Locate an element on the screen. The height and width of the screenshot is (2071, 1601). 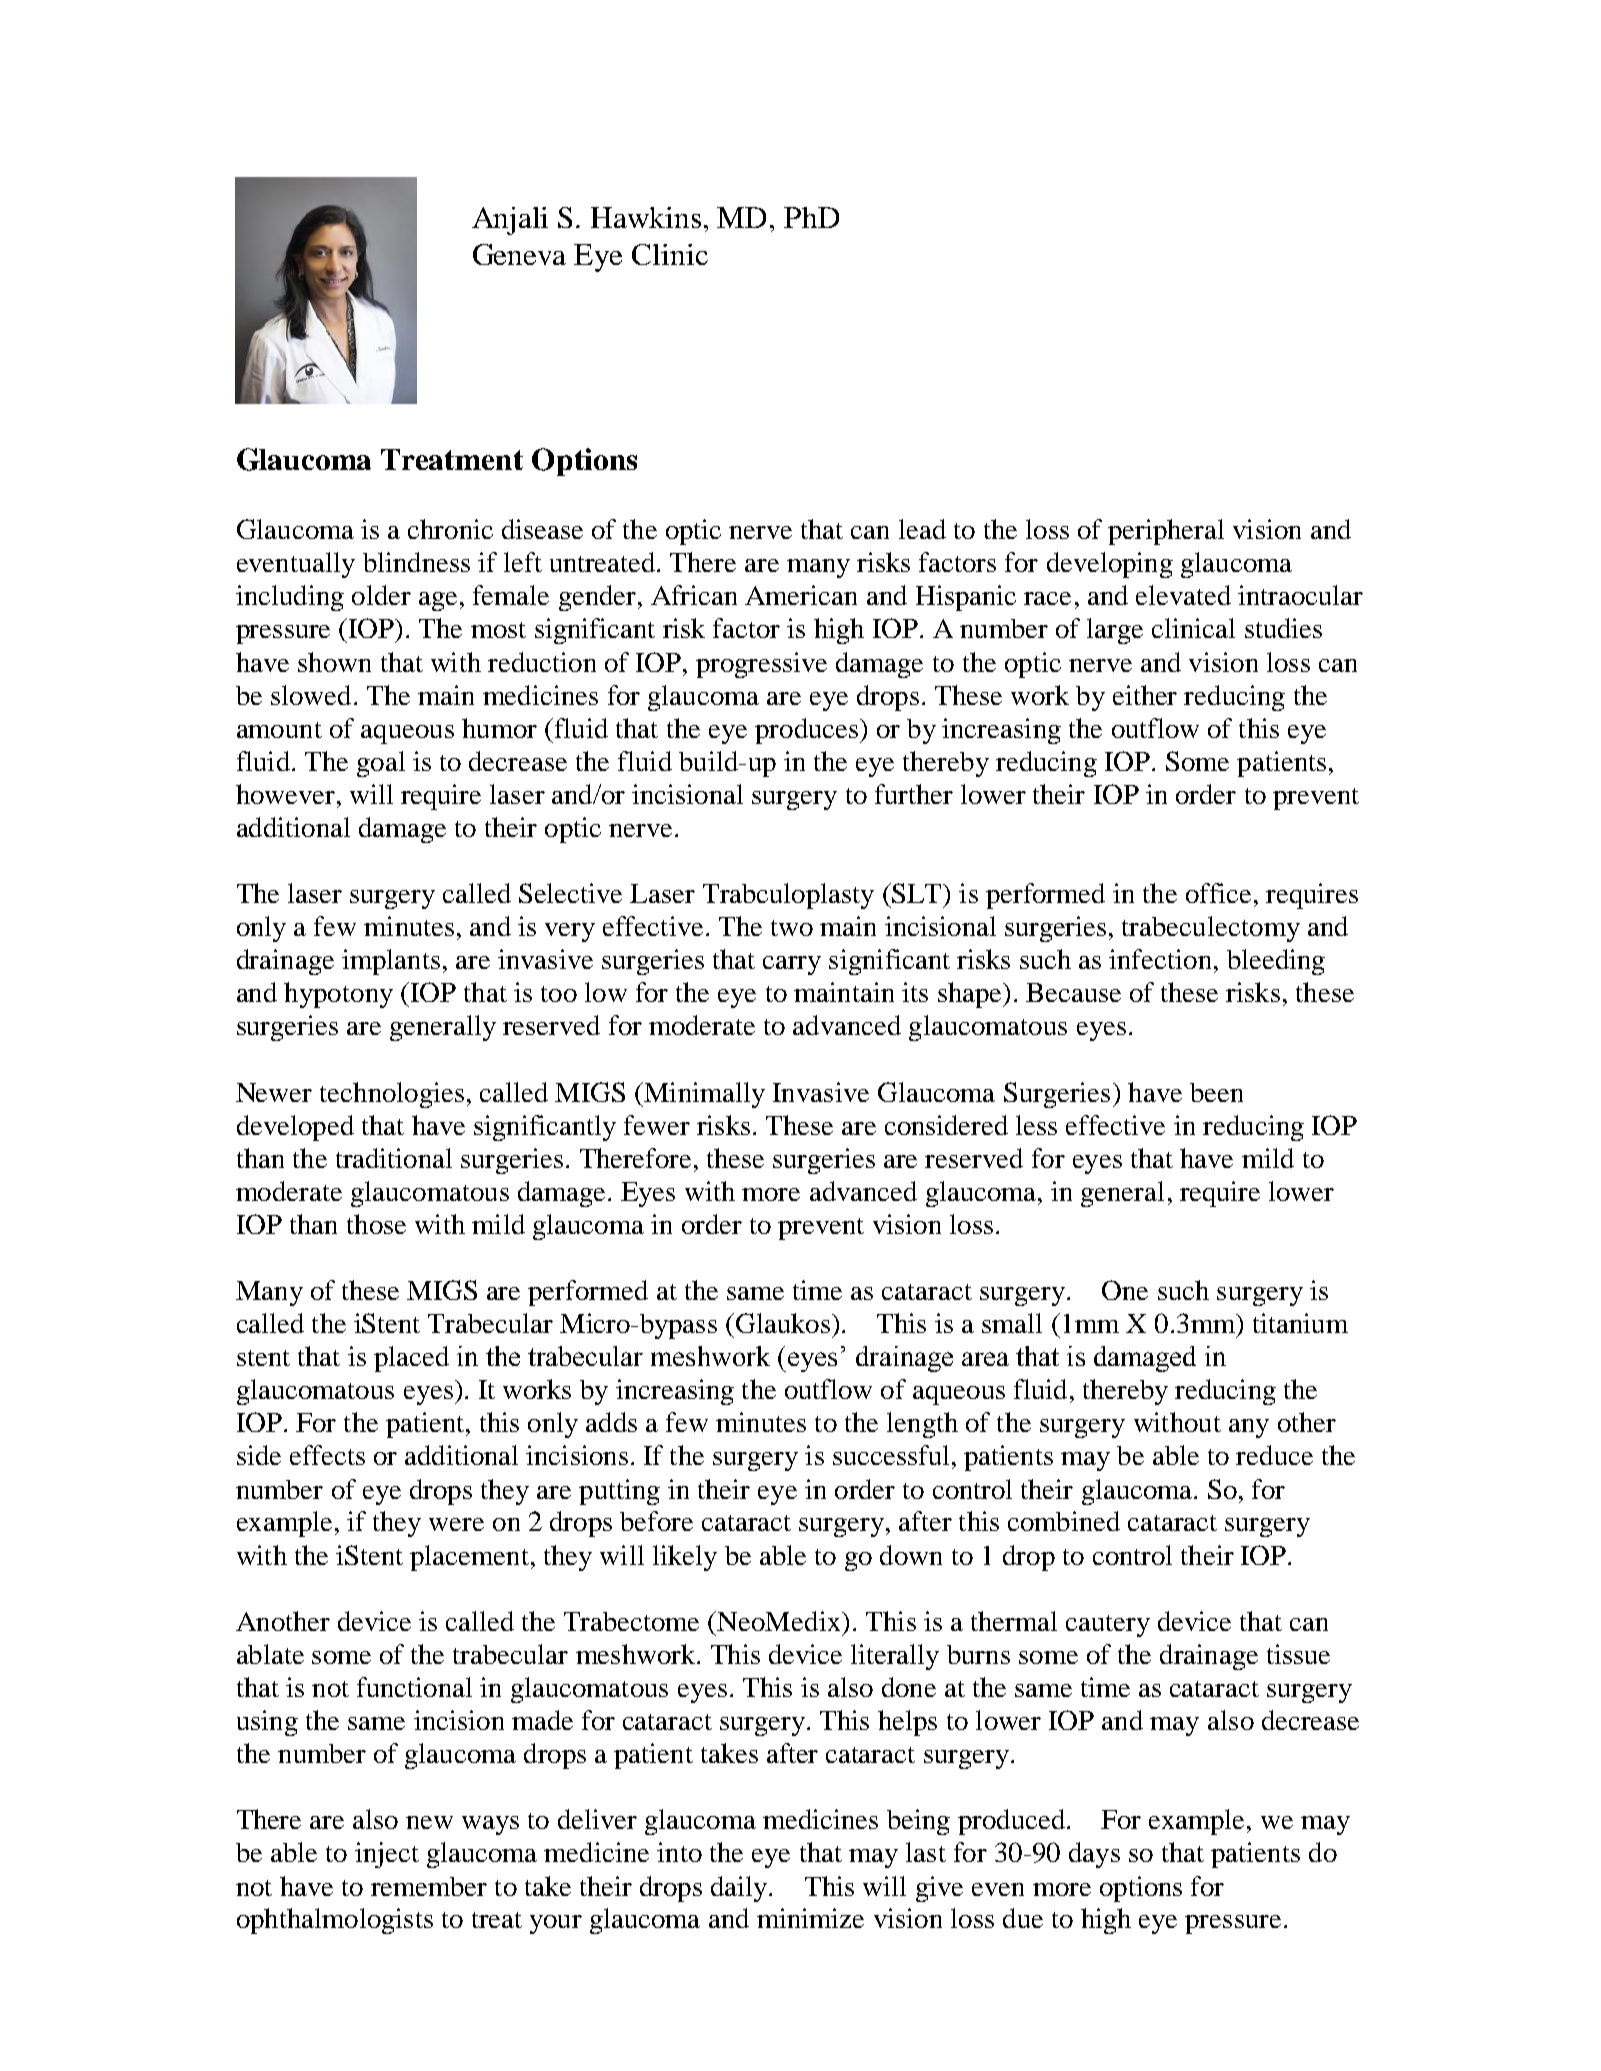
titanium is located at coordinates (1300, 1323).
